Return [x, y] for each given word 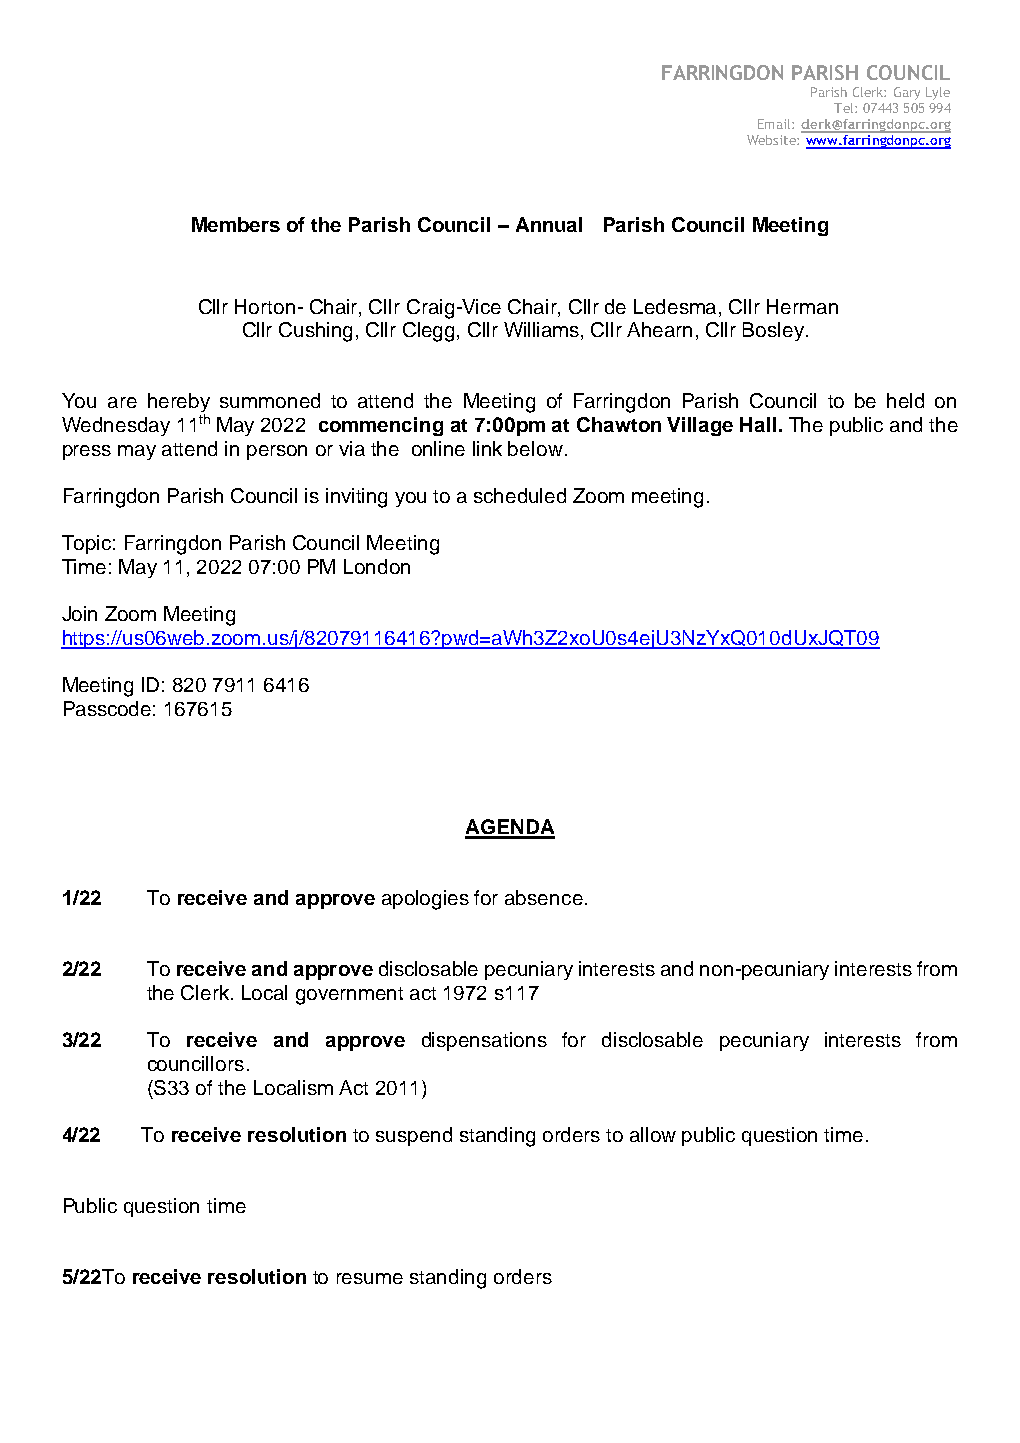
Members [236, 224]
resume [370, 1278]
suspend [414, 1136]
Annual [549, 224]
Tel [845, 108]
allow [653, 1134]
